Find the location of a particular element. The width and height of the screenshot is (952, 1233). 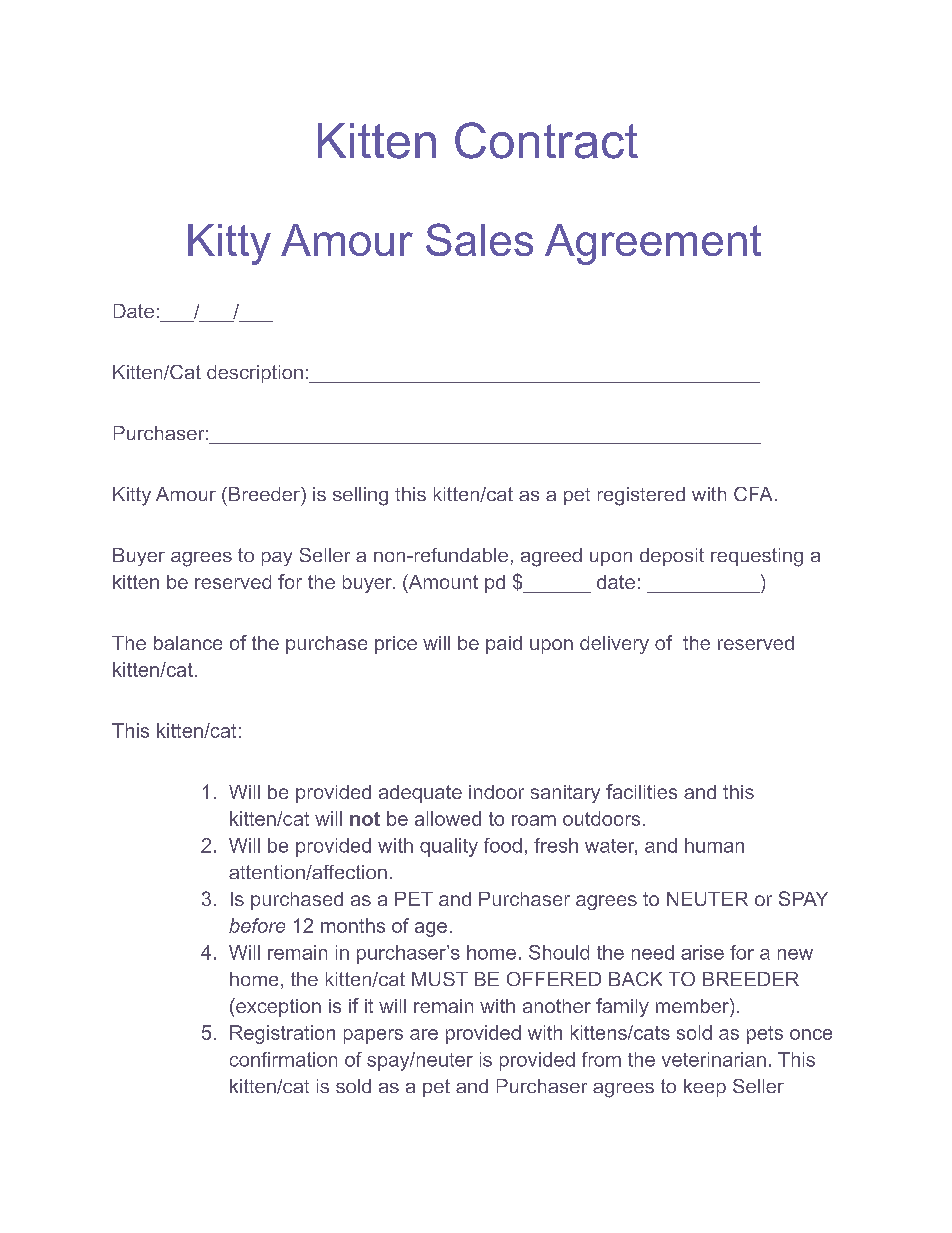

CFA is located at coordinates (753, 494).
